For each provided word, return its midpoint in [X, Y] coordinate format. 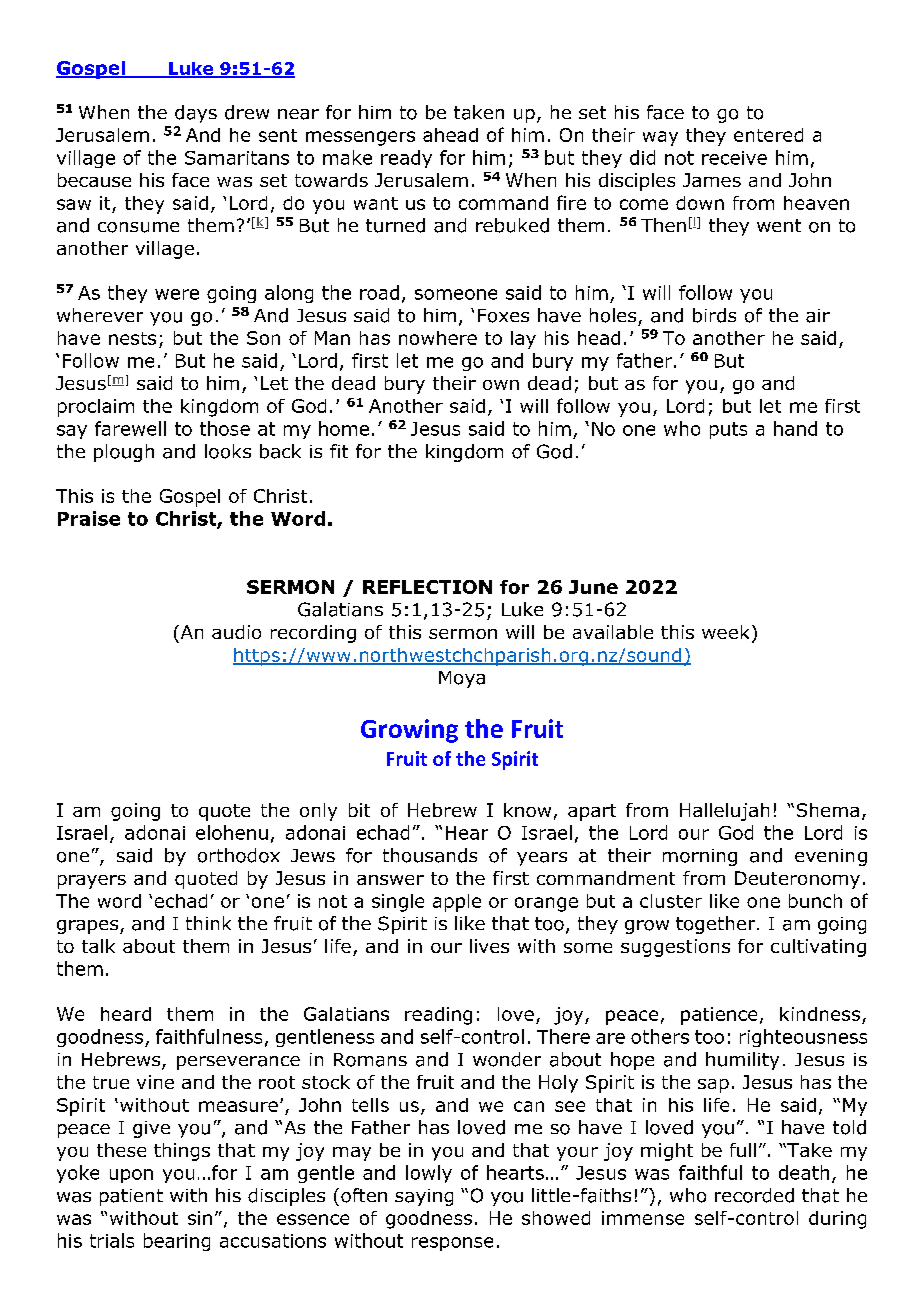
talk [98, 946]
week [725, 632]
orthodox [239, 855]
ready [406, 159]
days [196, 114]
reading [438, 1016]
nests [132, 338]
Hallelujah [724, 812]
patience [719, 1016]
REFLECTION [427, 587]
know [527, 810]
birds [714, 315]
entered [768, 135]
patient [131, 1197]
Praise [89, 518]
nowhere [438, 338]
